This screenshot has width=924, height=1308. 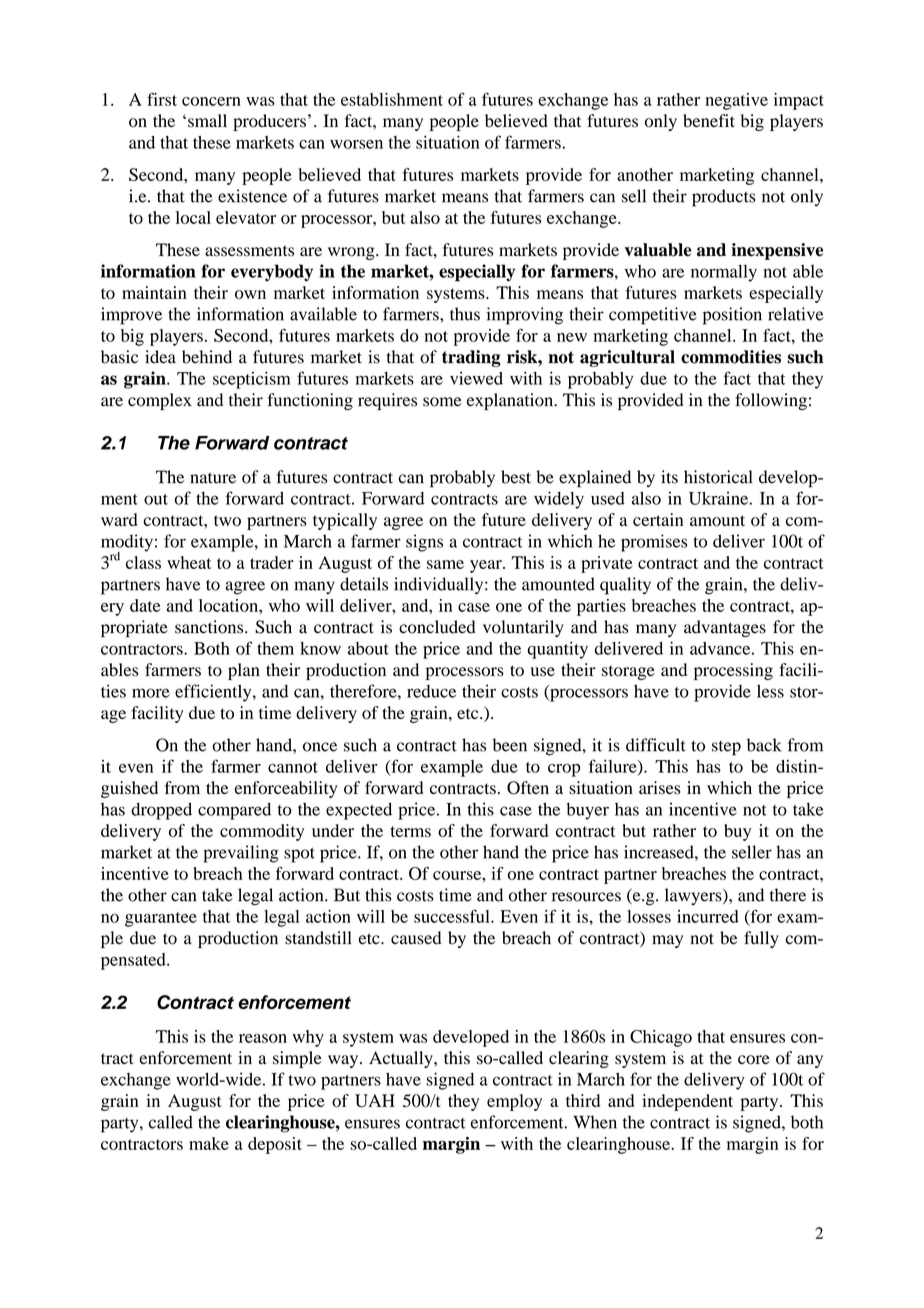 What do you see at coordinates (437, 627) in the screenshot?
I see `concluded` at bounding box center [437, 627].
